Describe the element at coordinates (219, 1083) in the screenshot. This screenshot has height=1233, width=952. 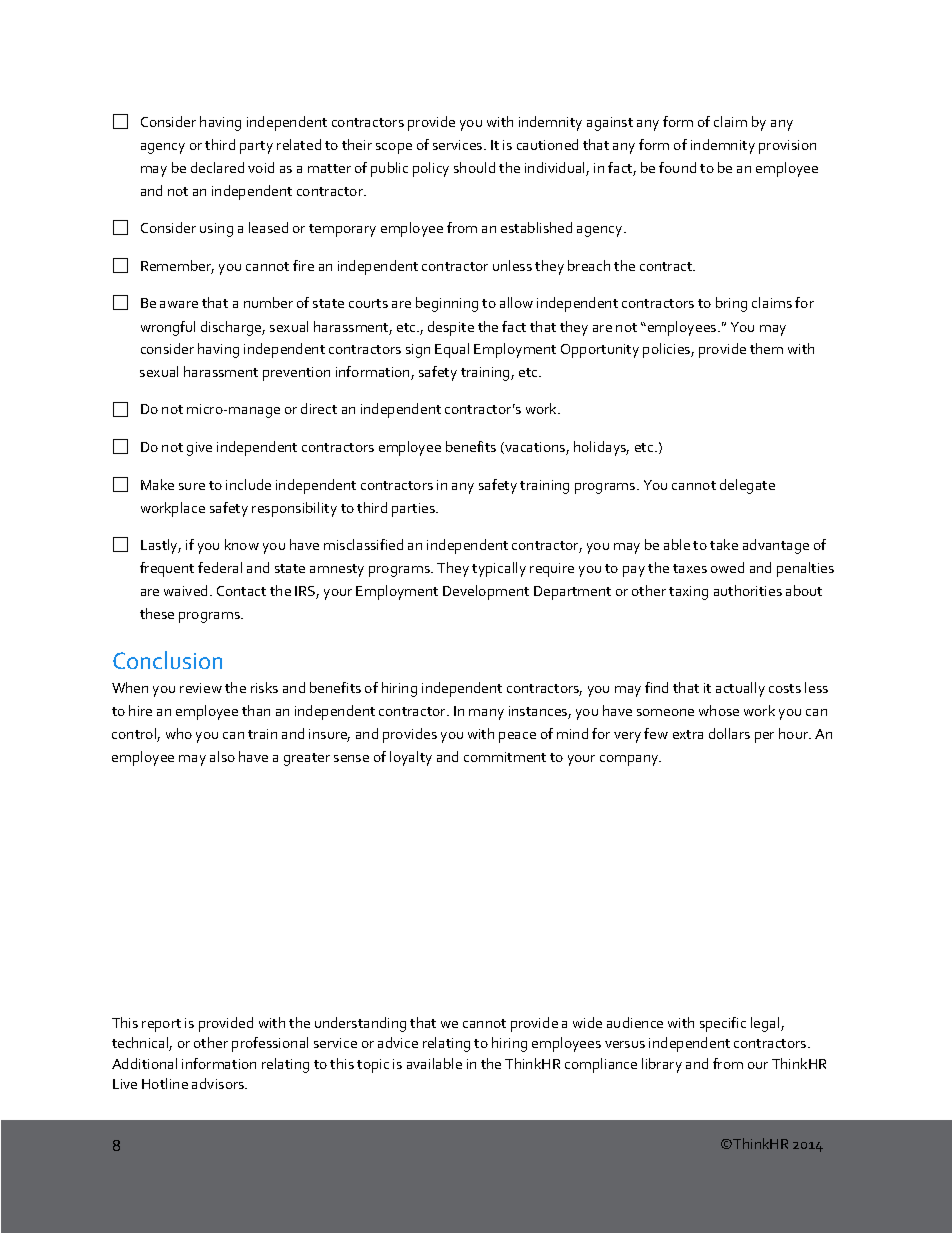
I see `advisors` at that location.
